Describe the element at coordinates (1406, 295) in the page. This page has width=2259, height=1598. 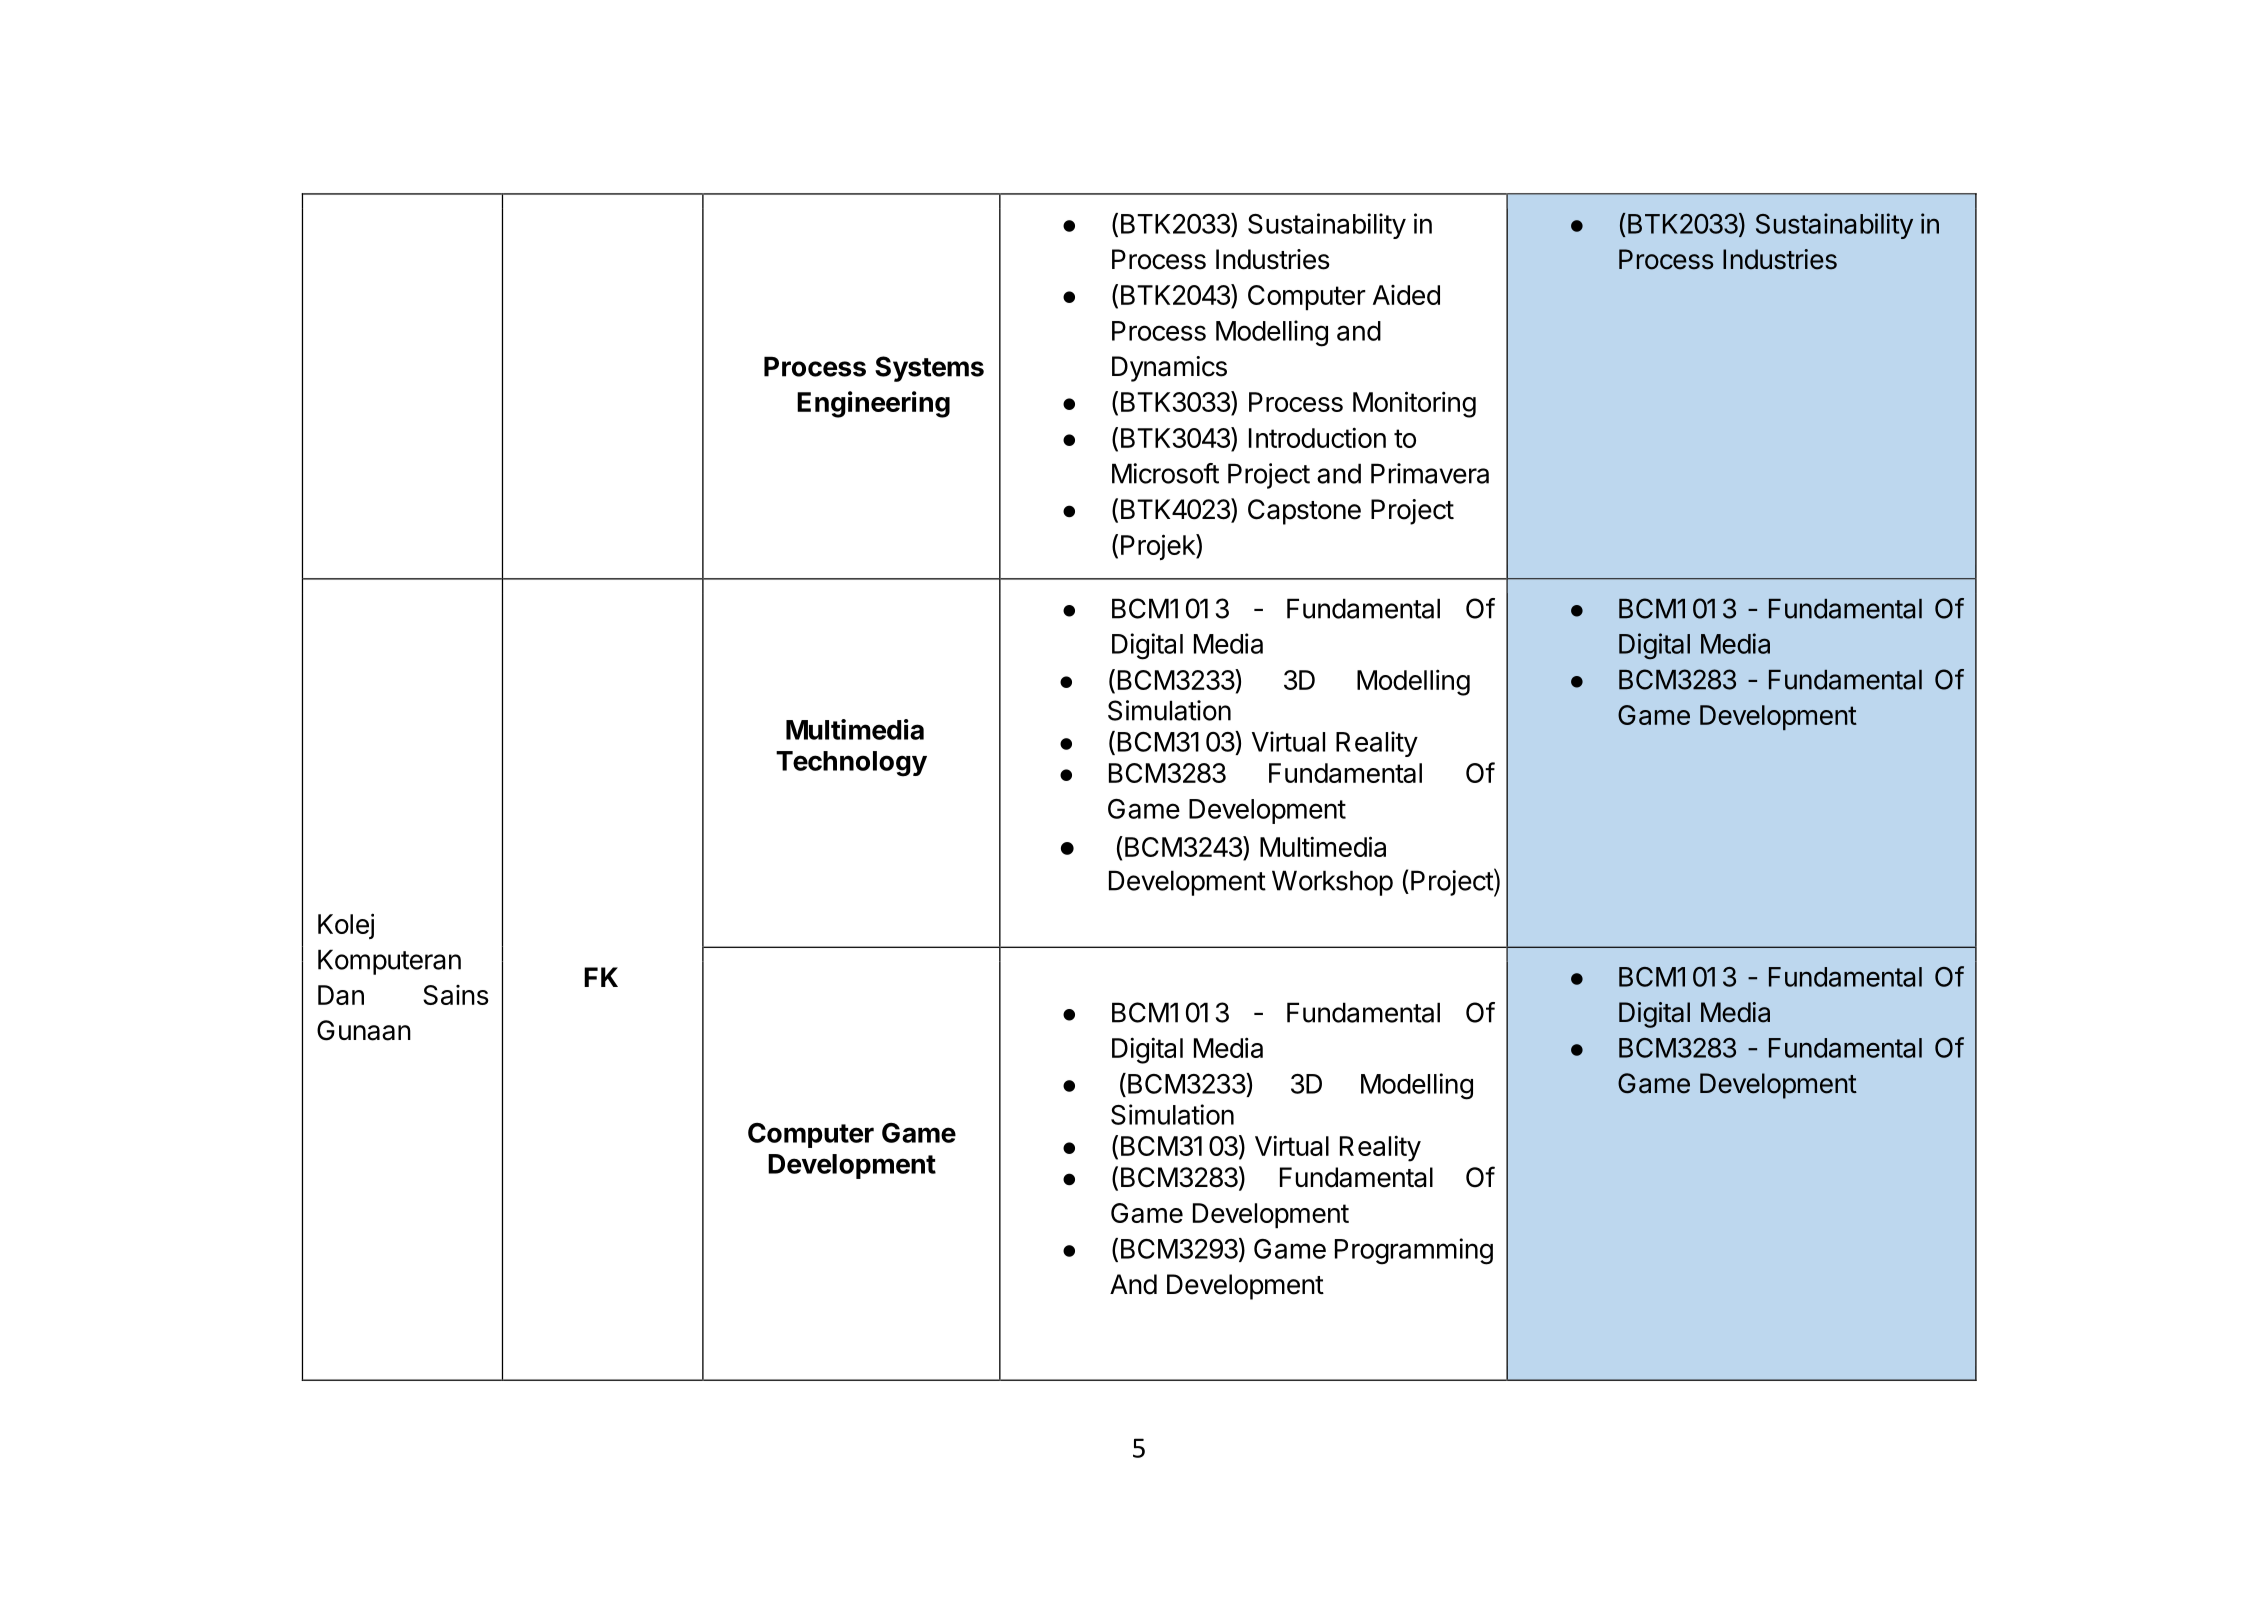
I see `Aided` at that location.
